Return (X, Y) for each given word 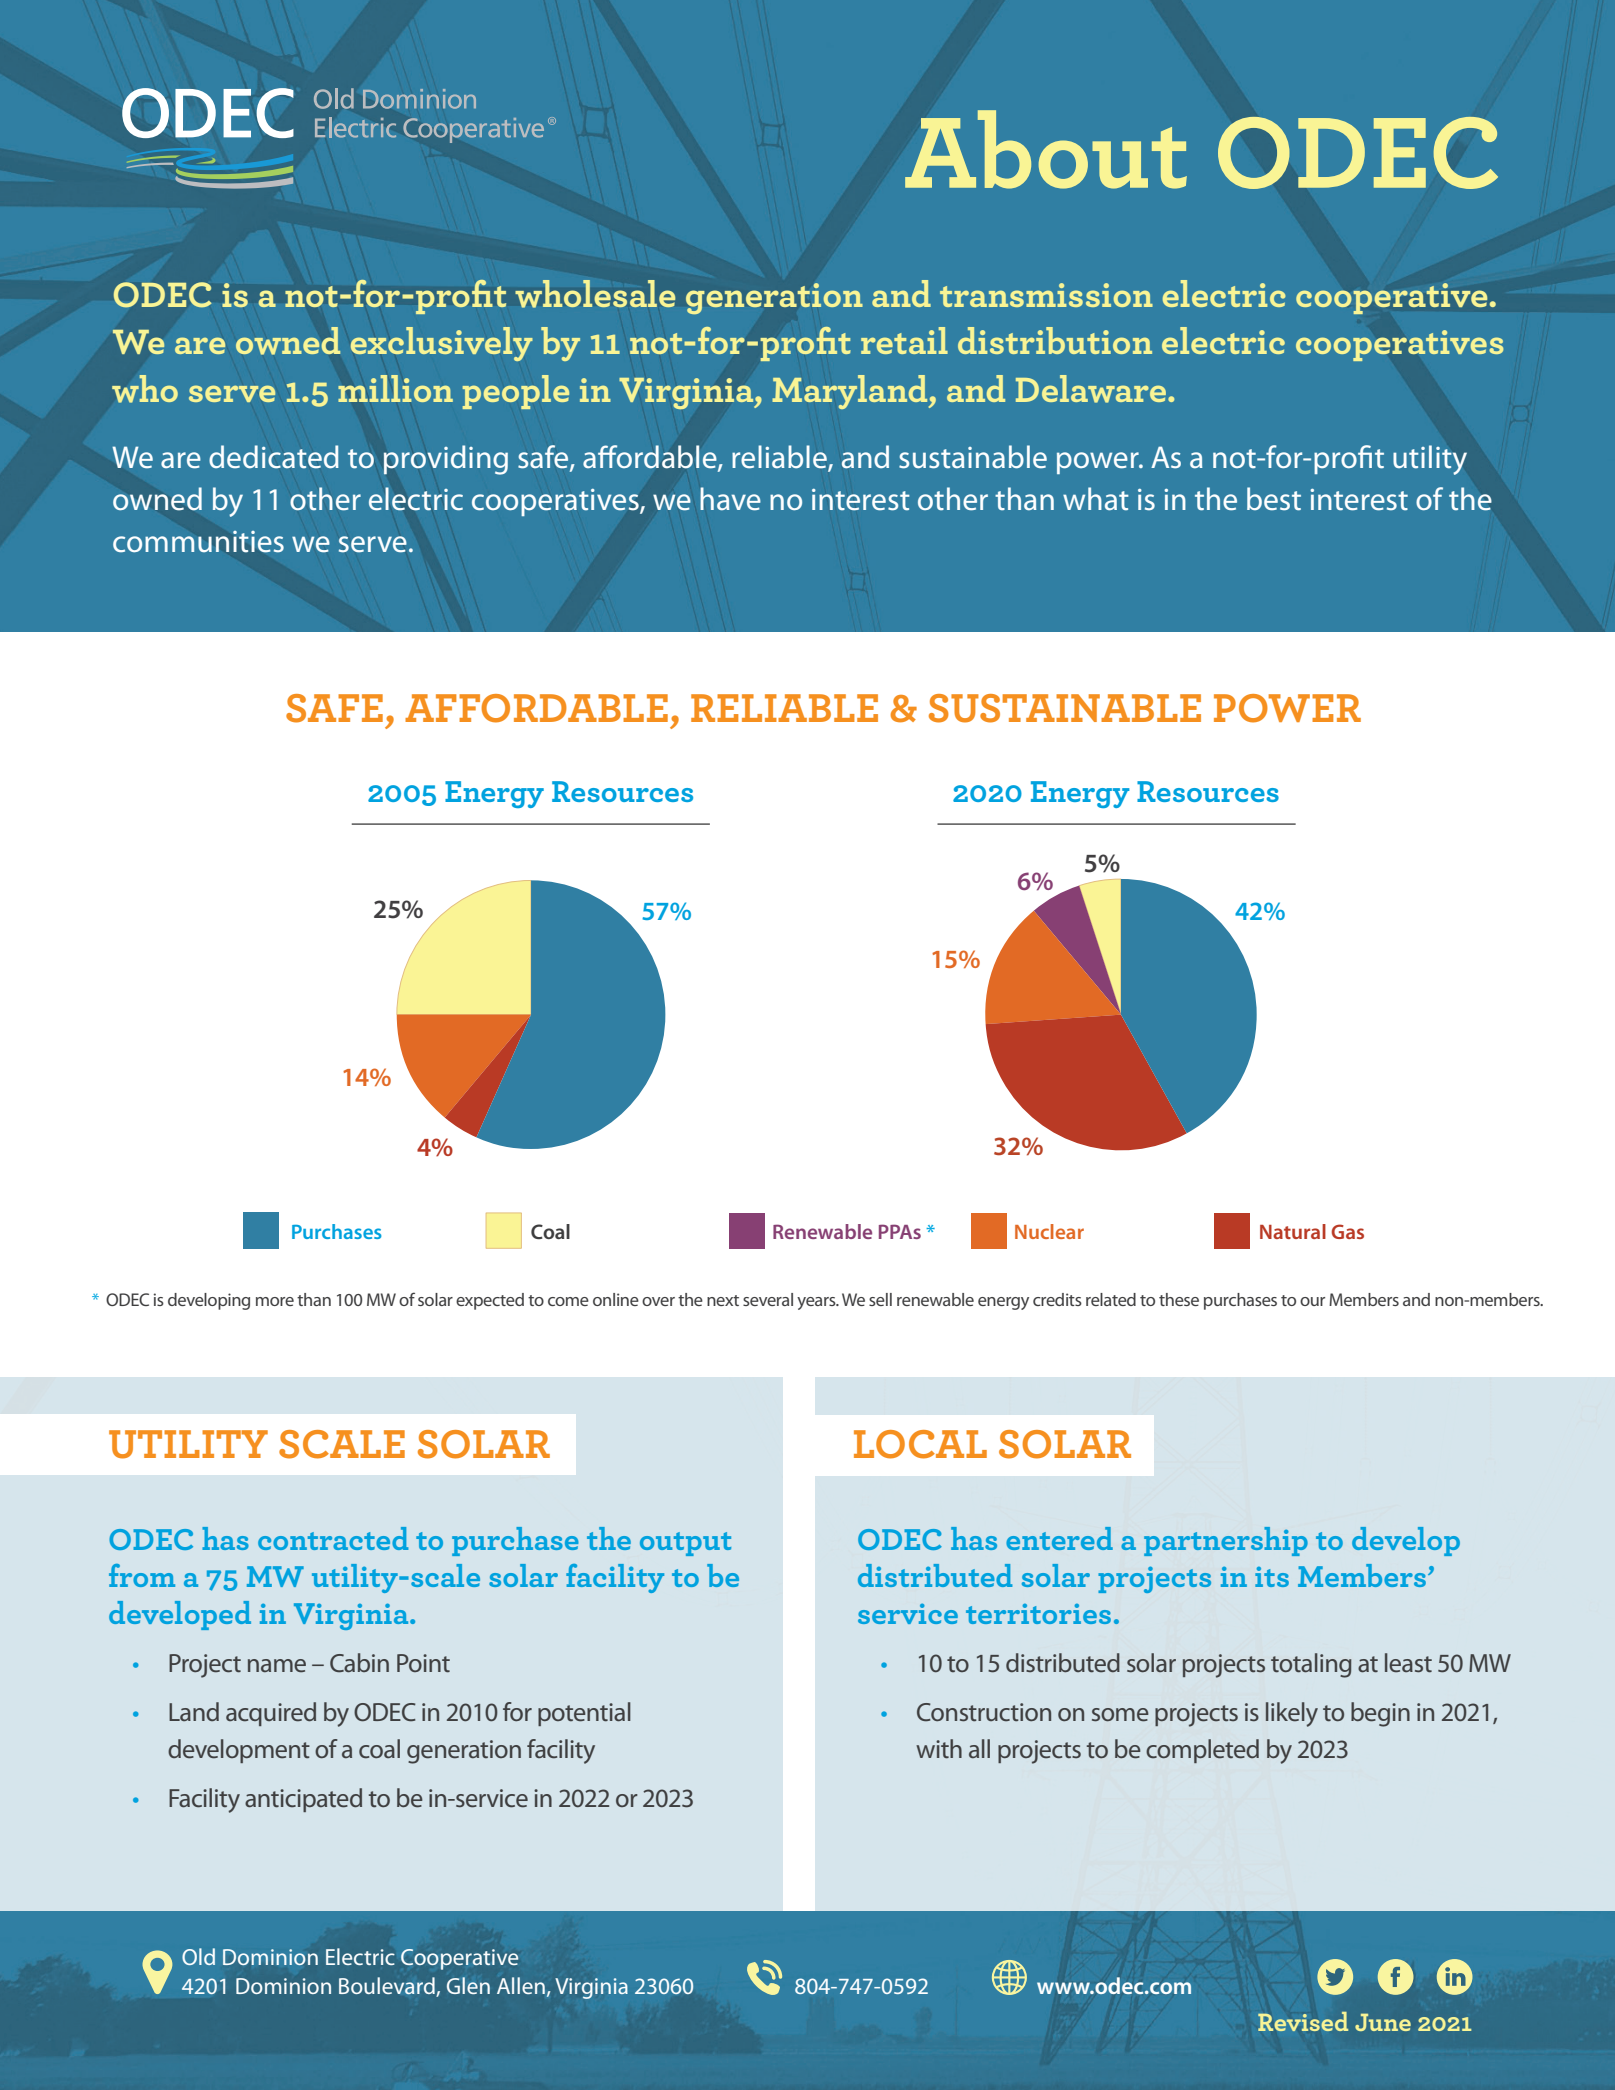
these (1179, 1299)
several (768, 1299)
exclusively (442, 344)
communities (198, 542)
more (275, 1301)
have (730, 499)
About (1046, 149)
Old (198, 1956)
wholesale (595, 294)
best (1274, 499)
